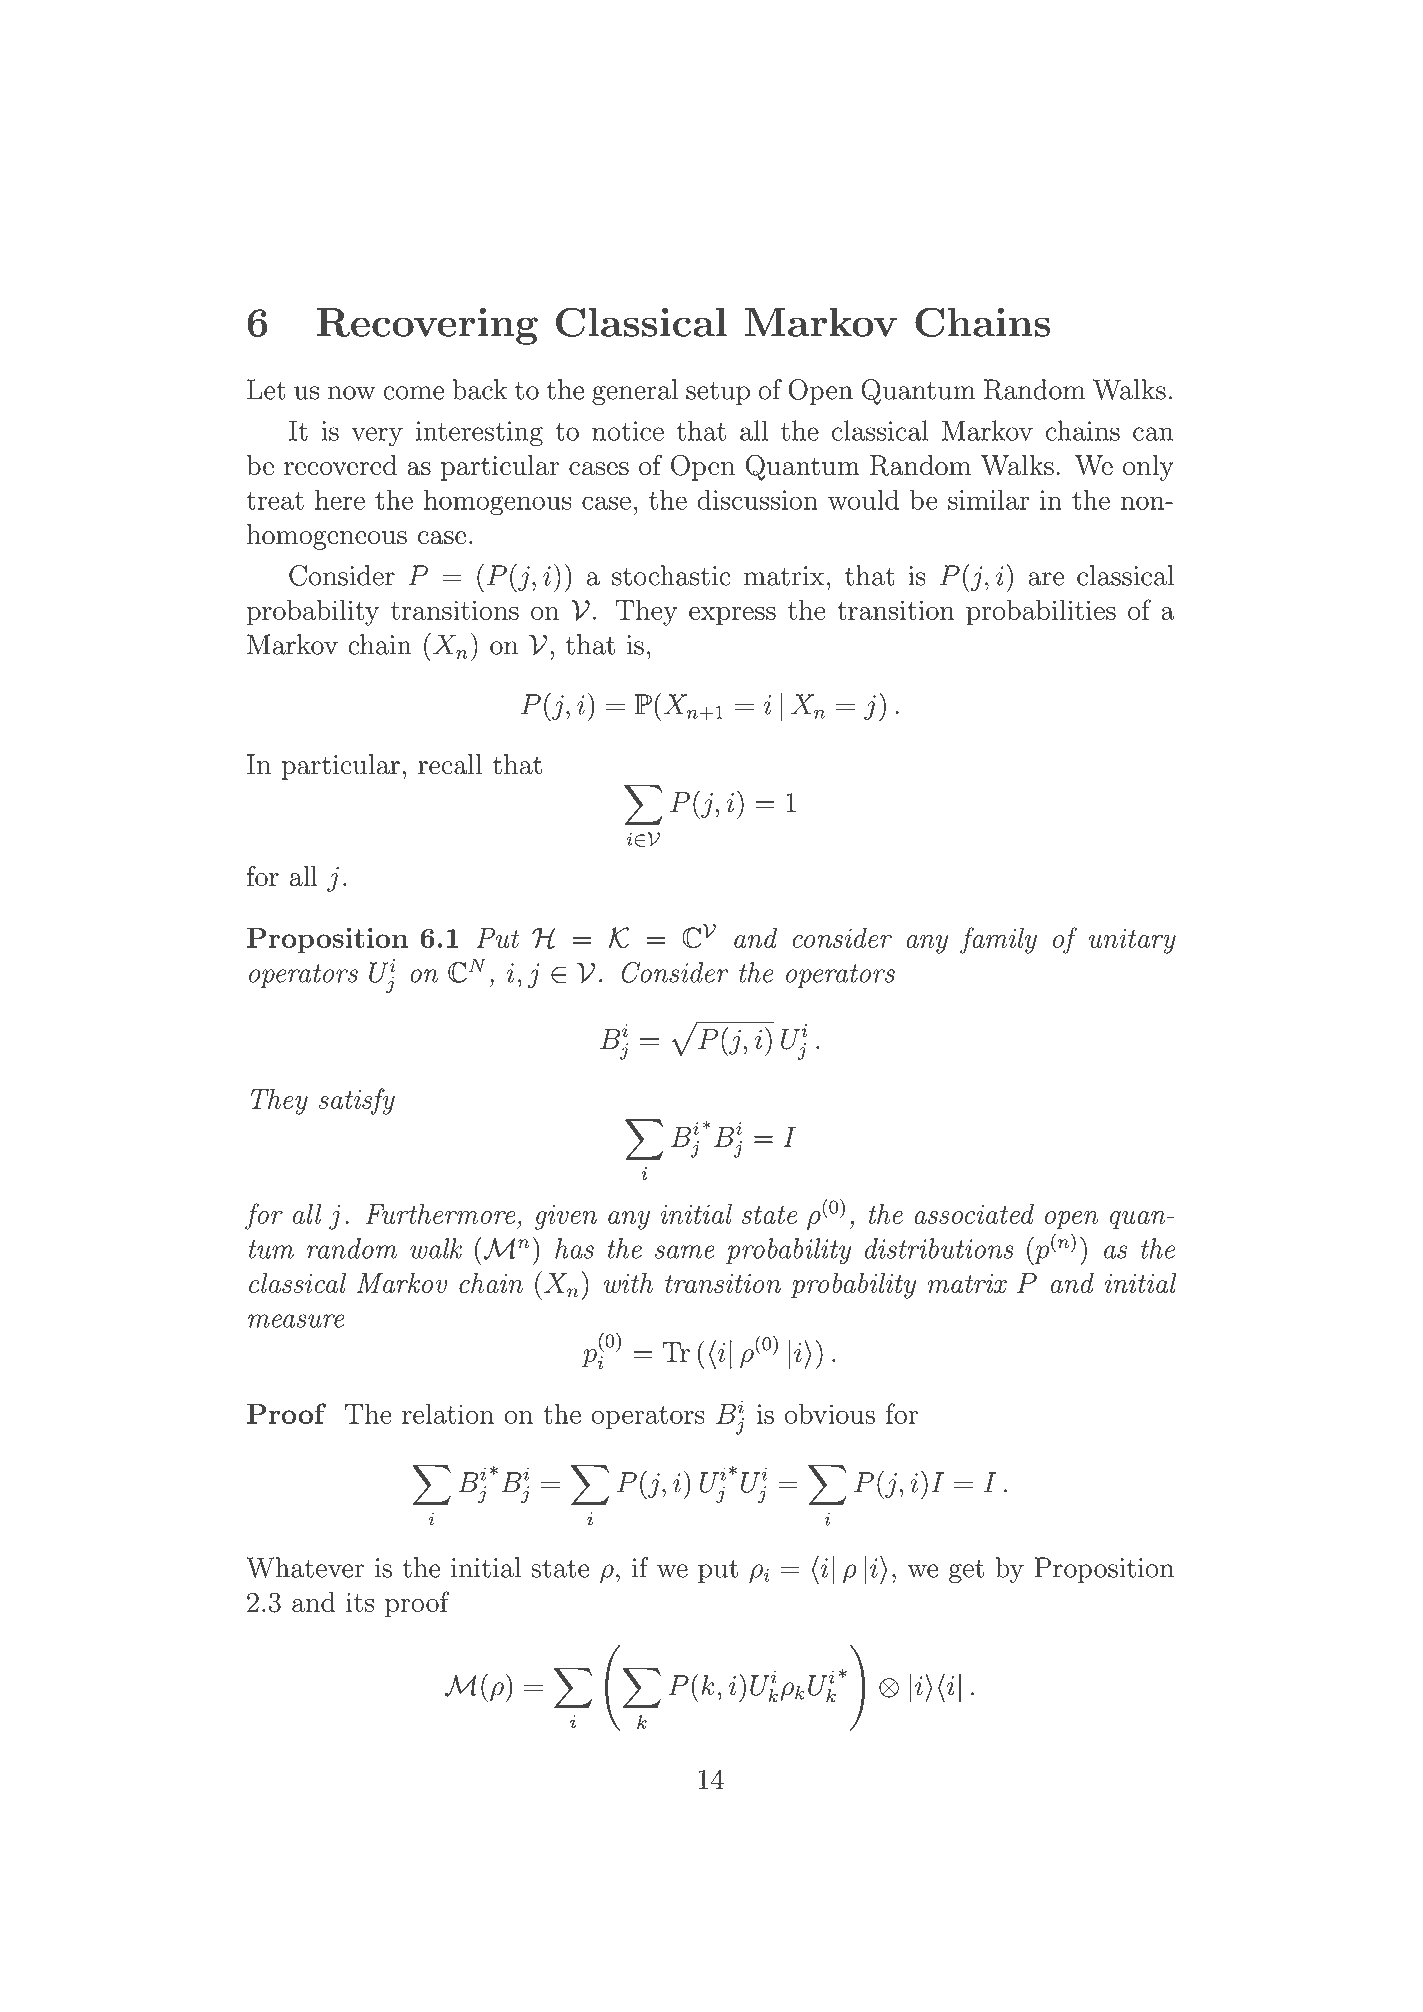  I want to click on associated, so click(974, 1214).
